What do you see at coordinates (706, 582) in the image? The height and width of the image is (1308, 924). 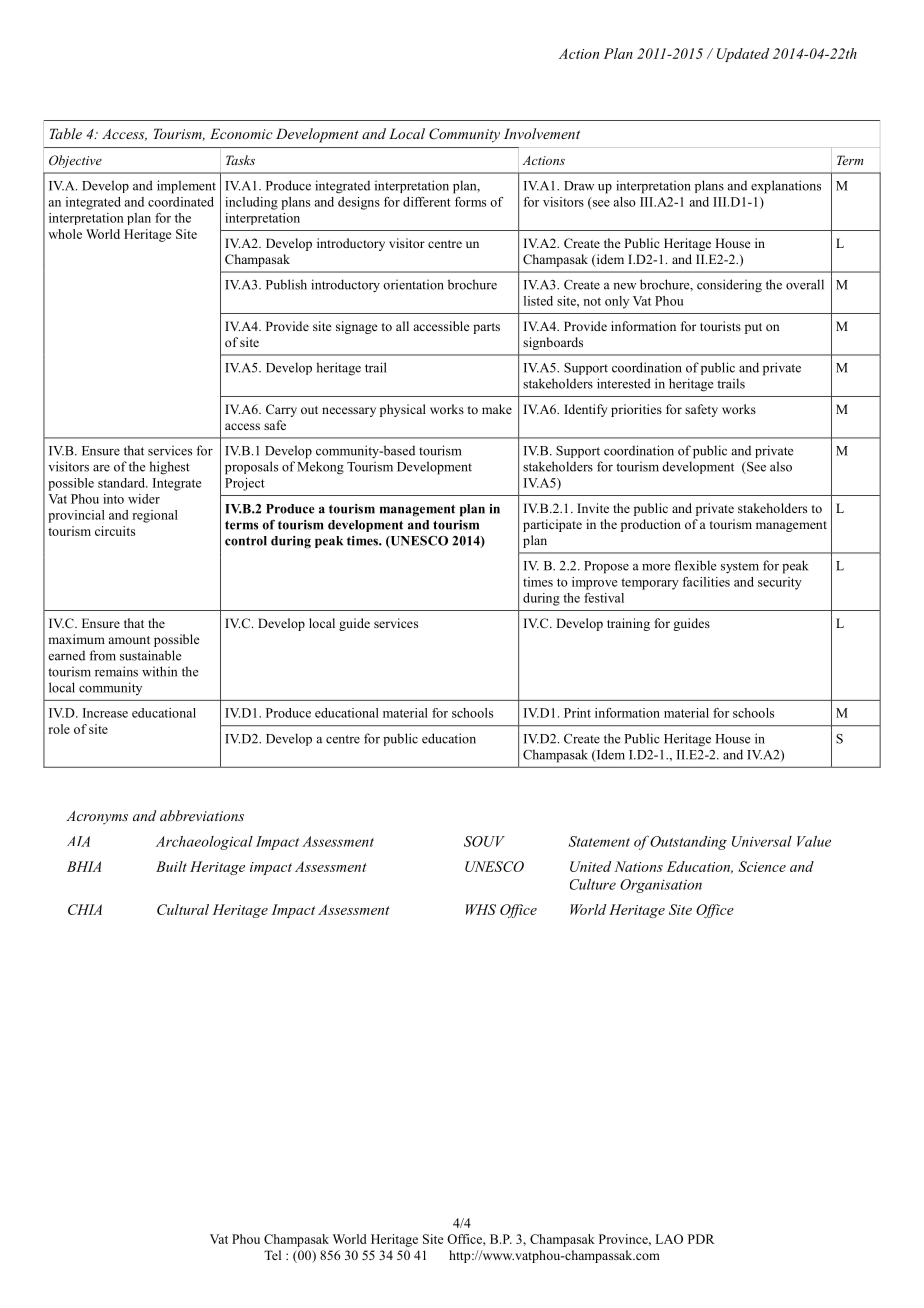 I see `facilities` at bounding box center [706, 582].
